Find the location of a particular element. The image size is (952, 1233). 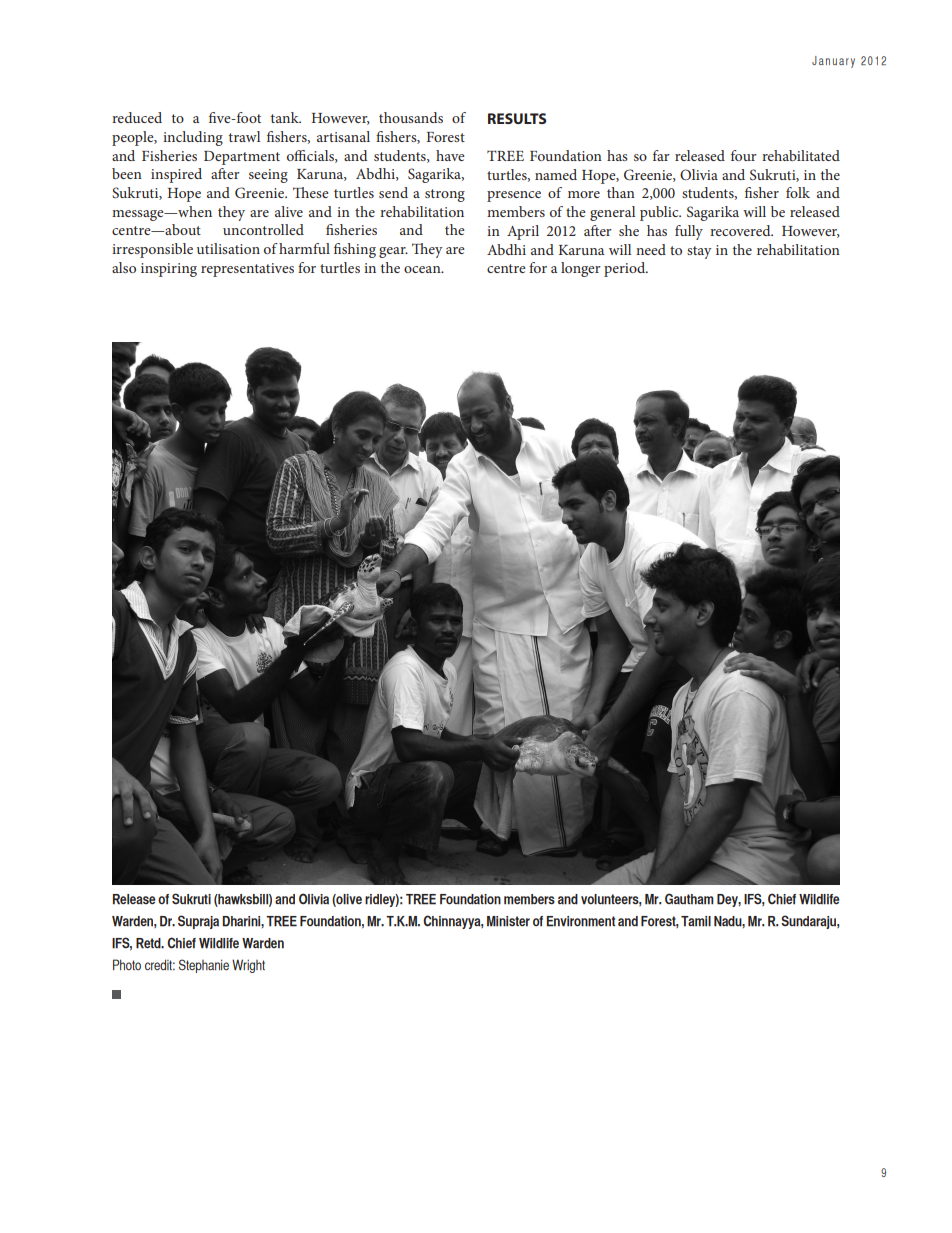

January is located at coordinates (833, 62).
